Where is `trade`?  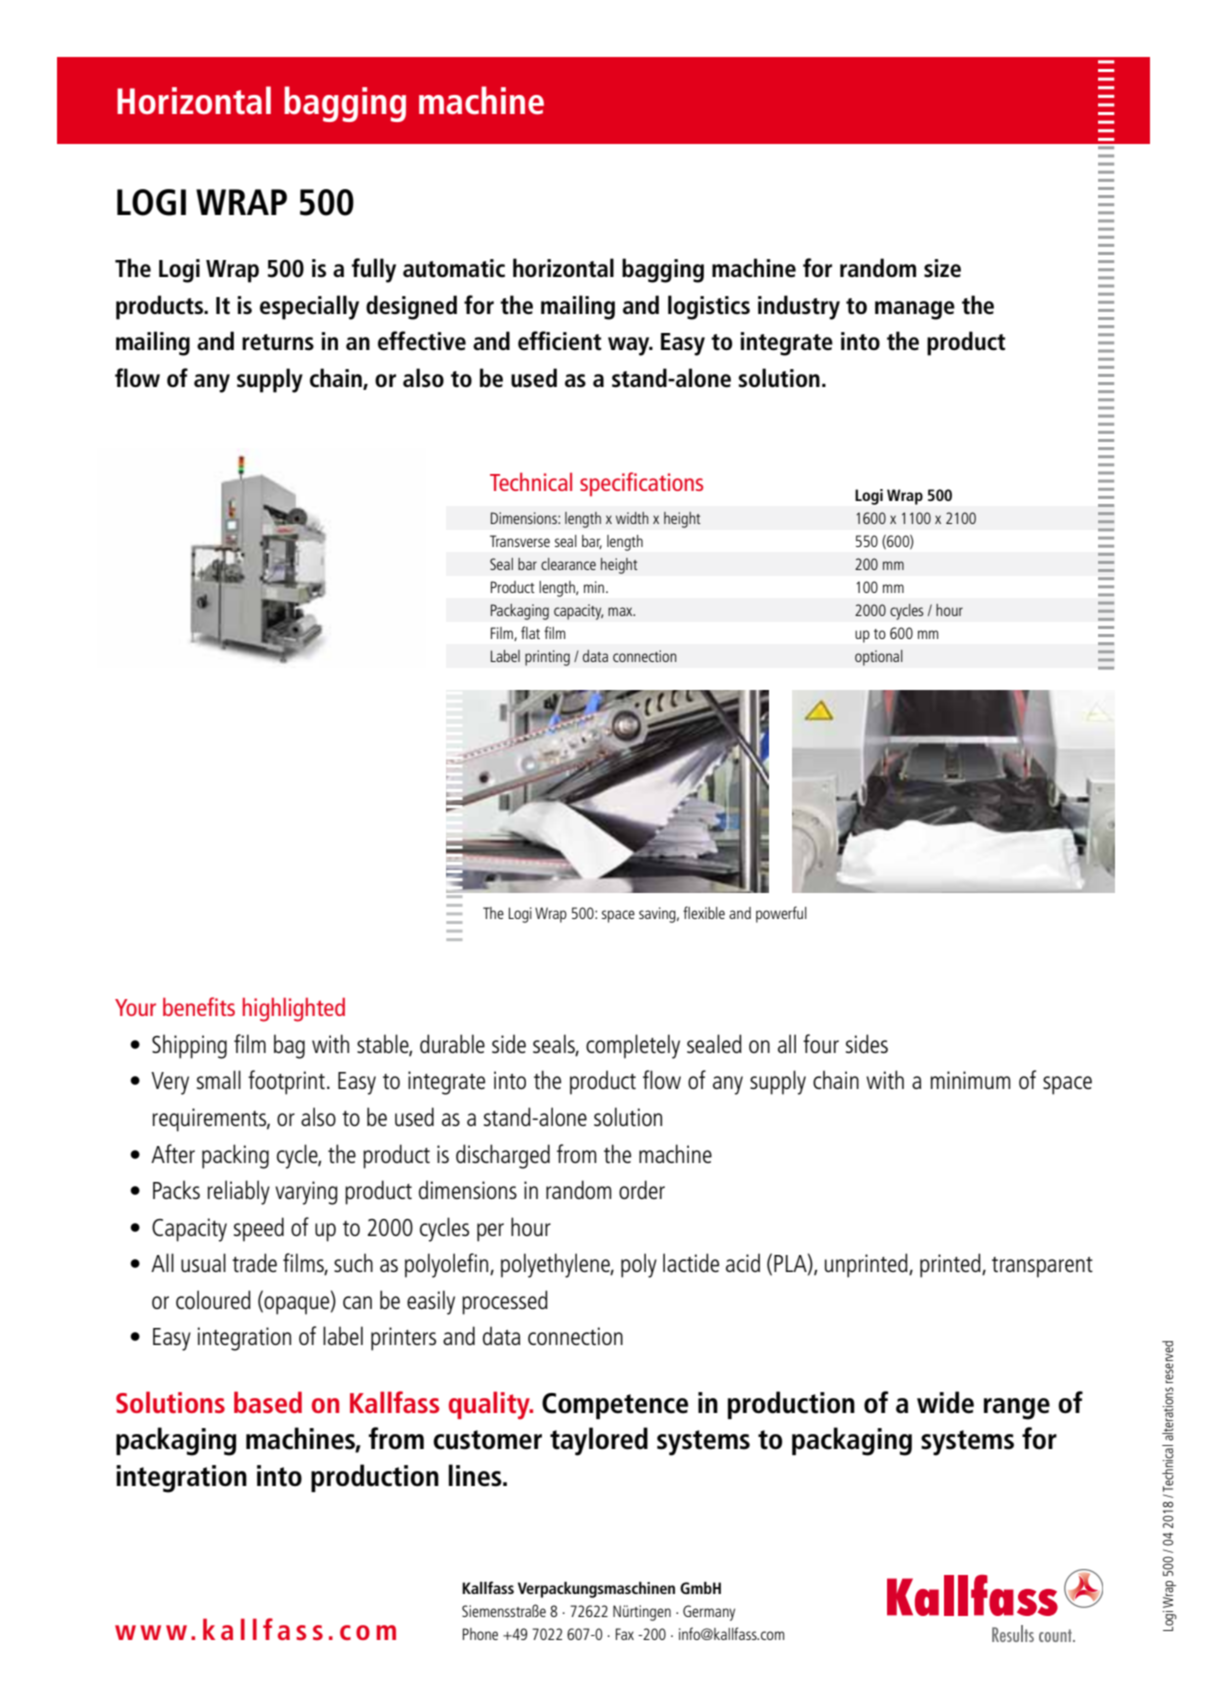 trade is located at coordinates (254, 1262).
